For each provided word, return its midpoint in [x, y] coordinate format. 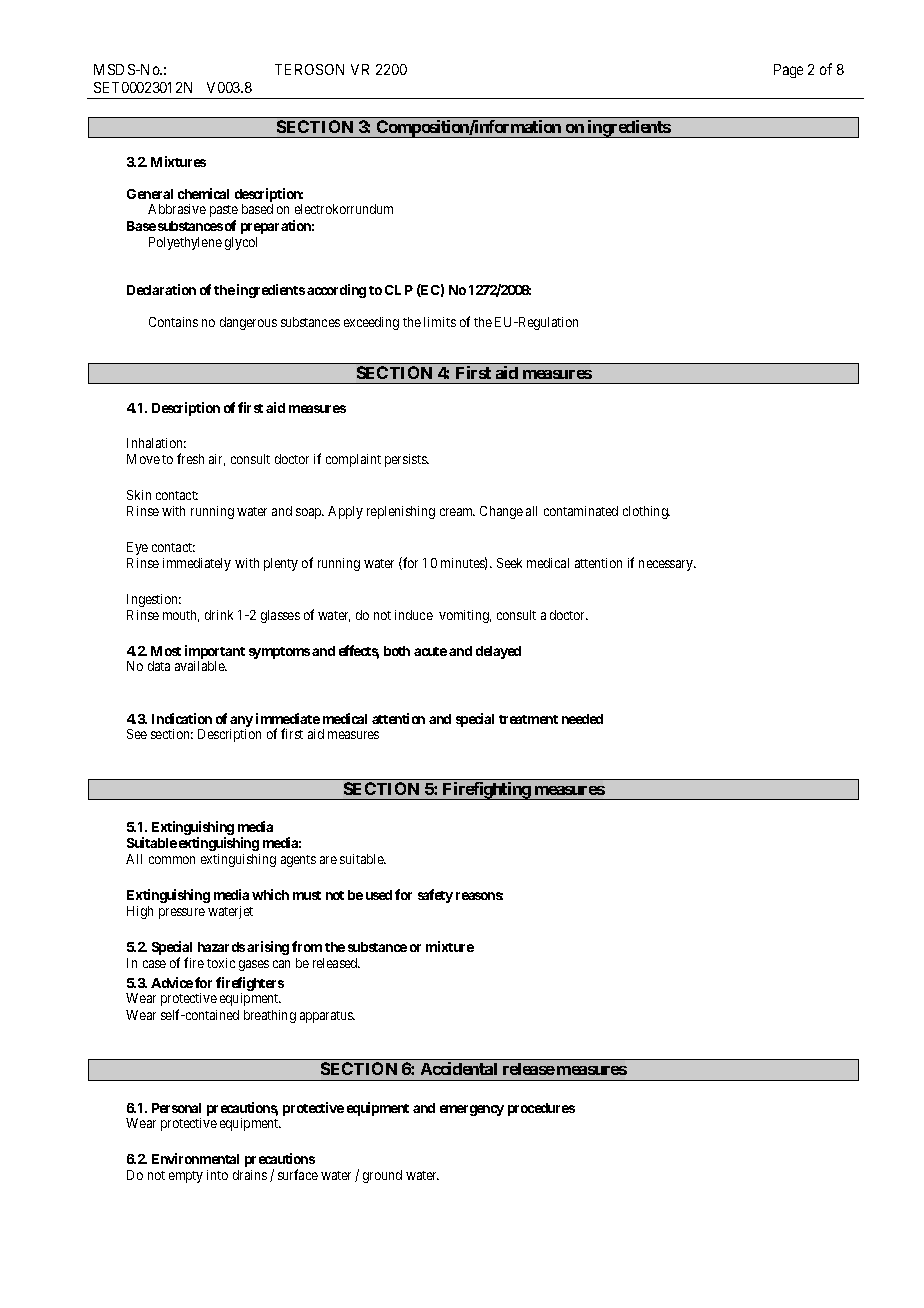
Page [788, 71]
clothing [646, 512]
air [217, 460]
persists [407, 460]
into [217, 1175]
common [172, 860]
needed [582, 719]
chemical [203, 193]
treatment [528, 719]
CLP [399, 290]
